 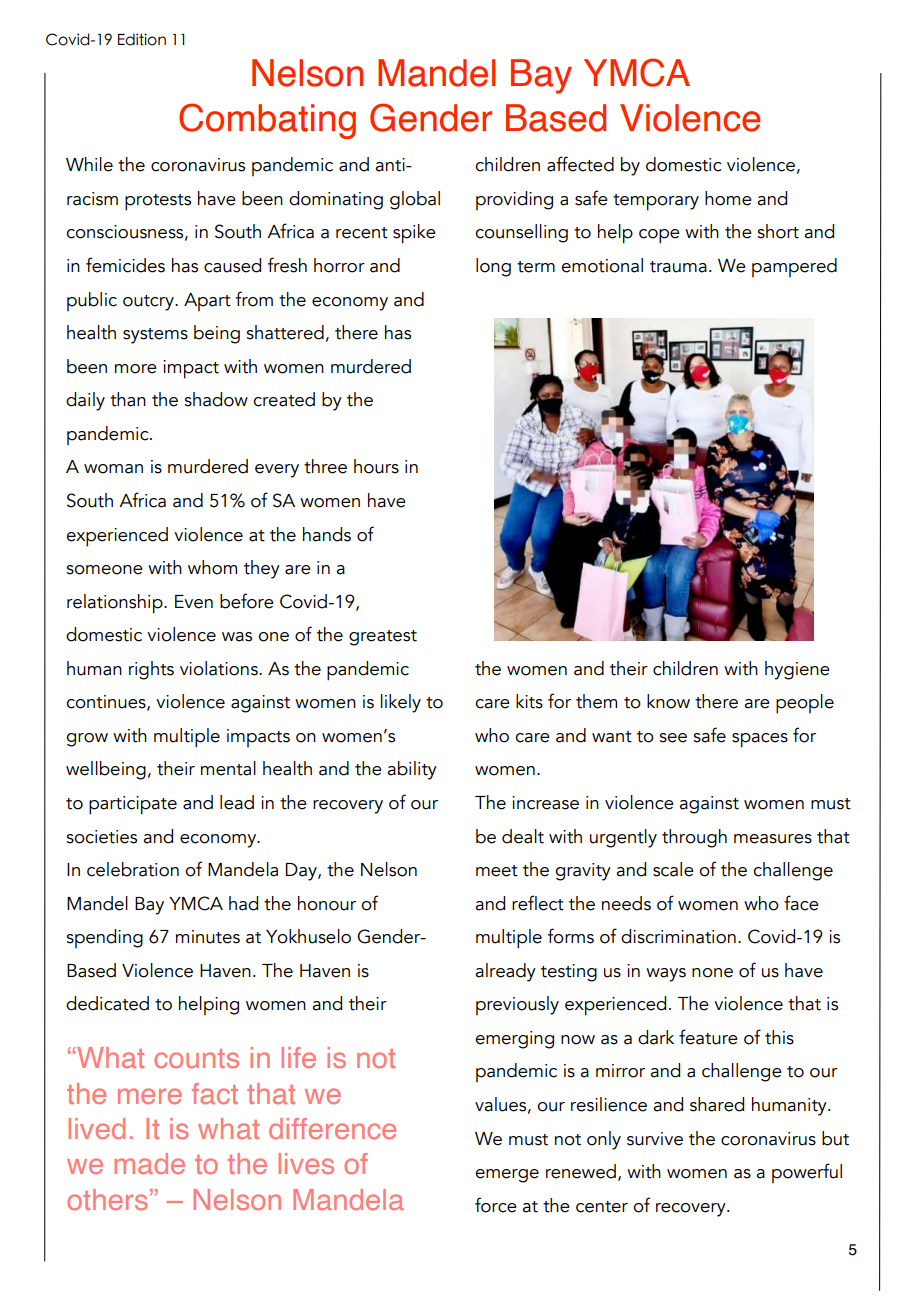 What do you see at coordinates (797, 670) in the page?
I see `hygiene` at bounding box center [797, 670].
